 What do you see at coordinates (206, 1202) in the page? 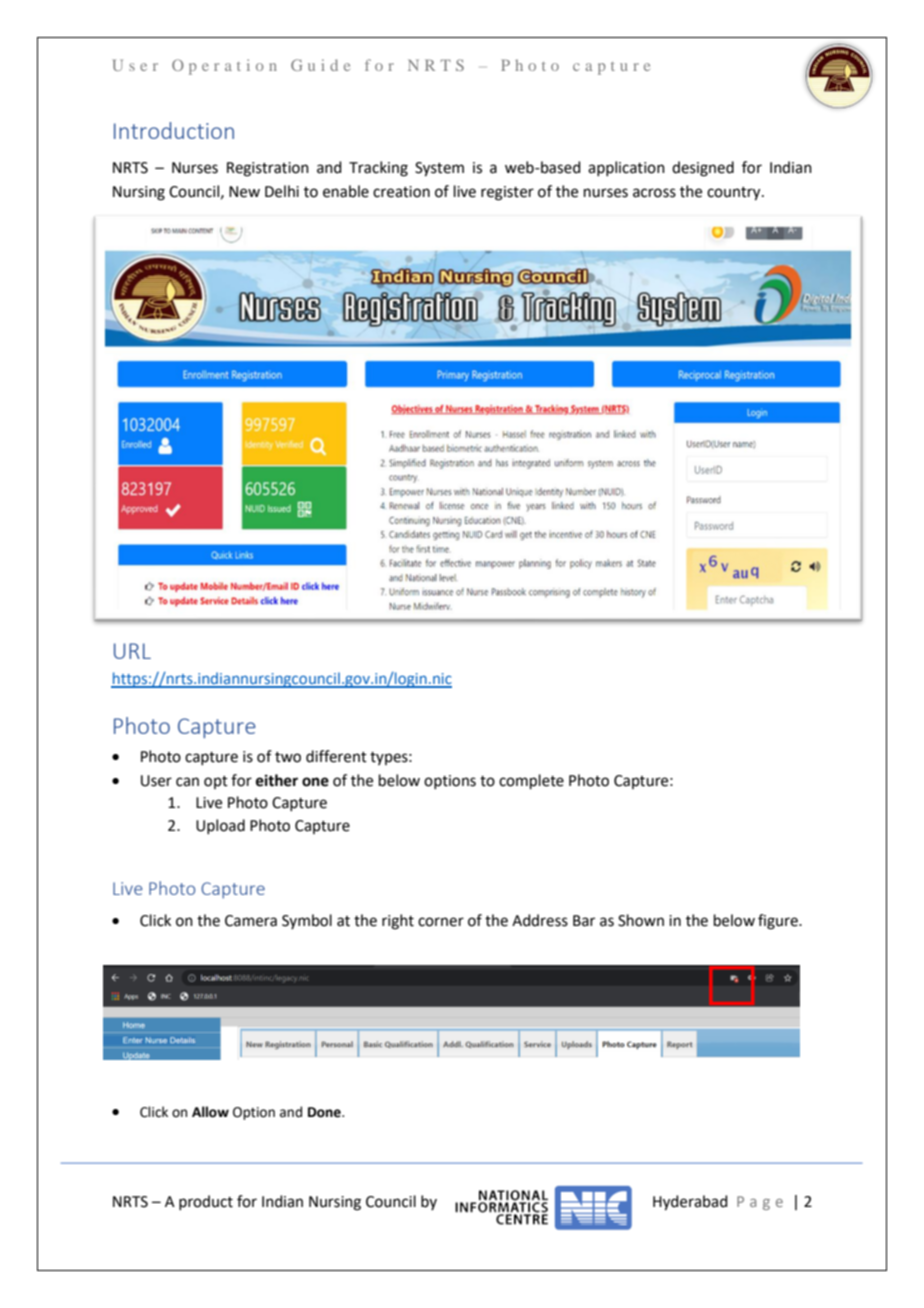
I see `product` at bounding box center [206, 1202].
